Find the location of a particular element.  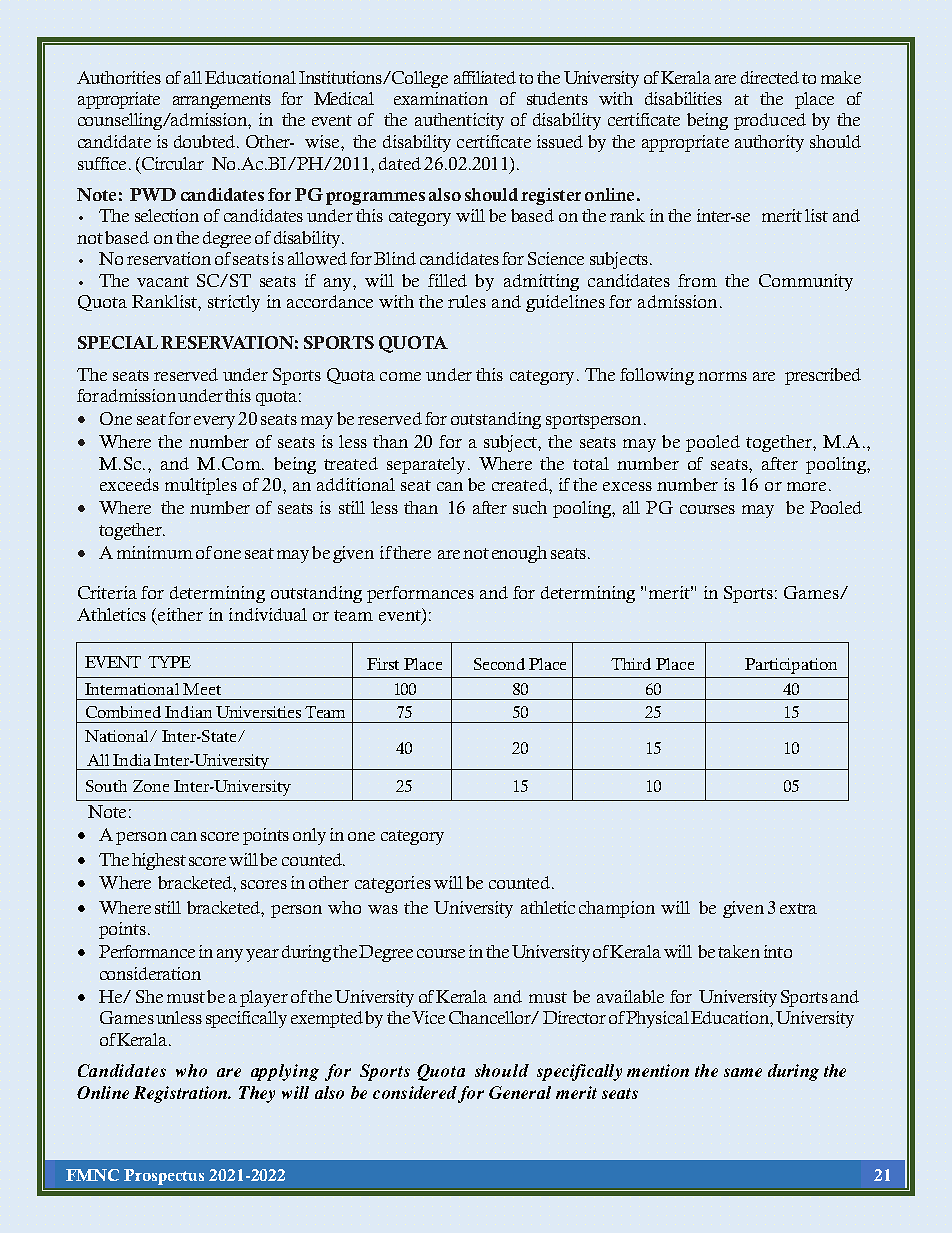

General is located at coordinates (520, 1092).
